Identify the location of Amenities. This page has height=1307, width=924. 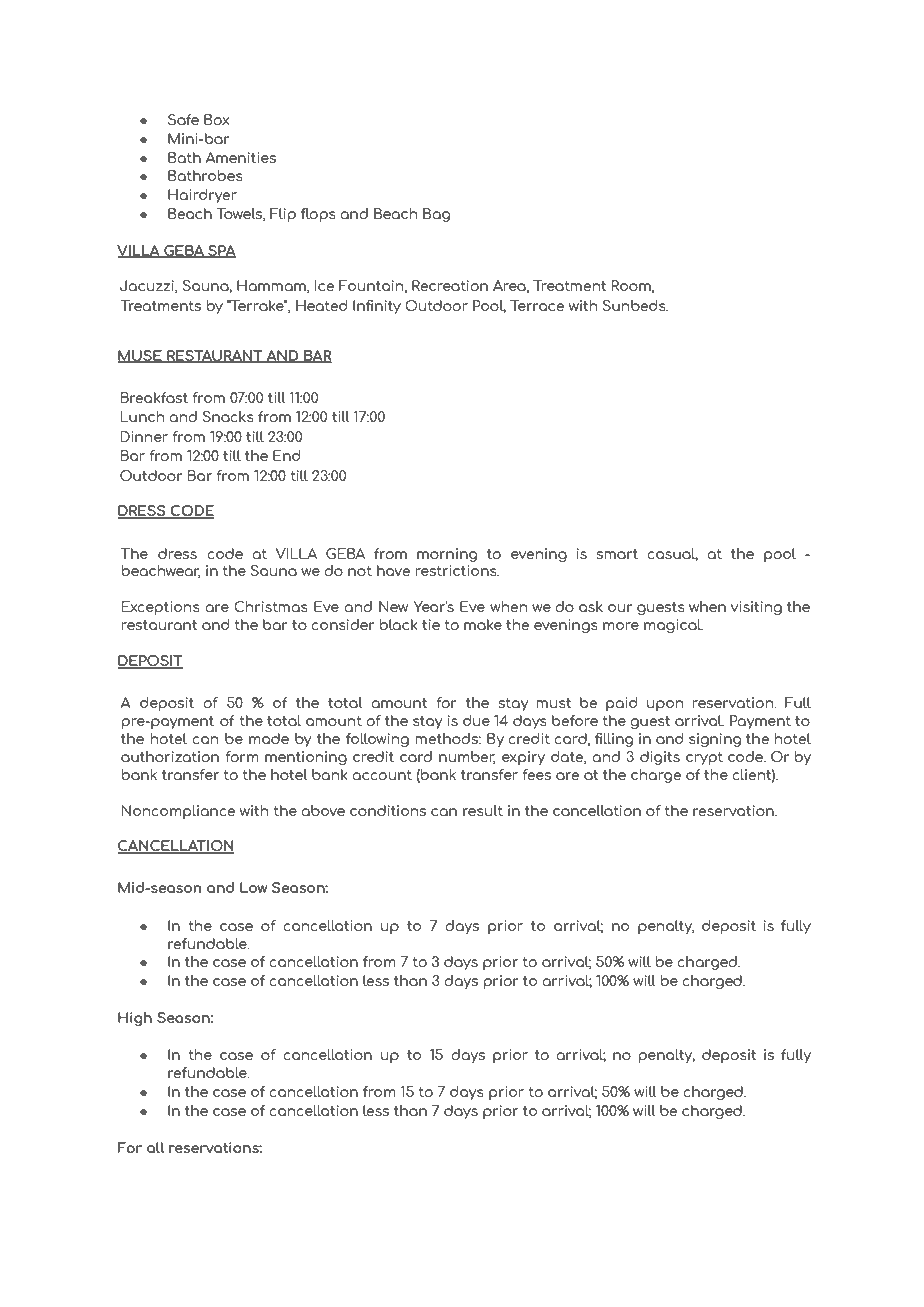
(241, 157).
